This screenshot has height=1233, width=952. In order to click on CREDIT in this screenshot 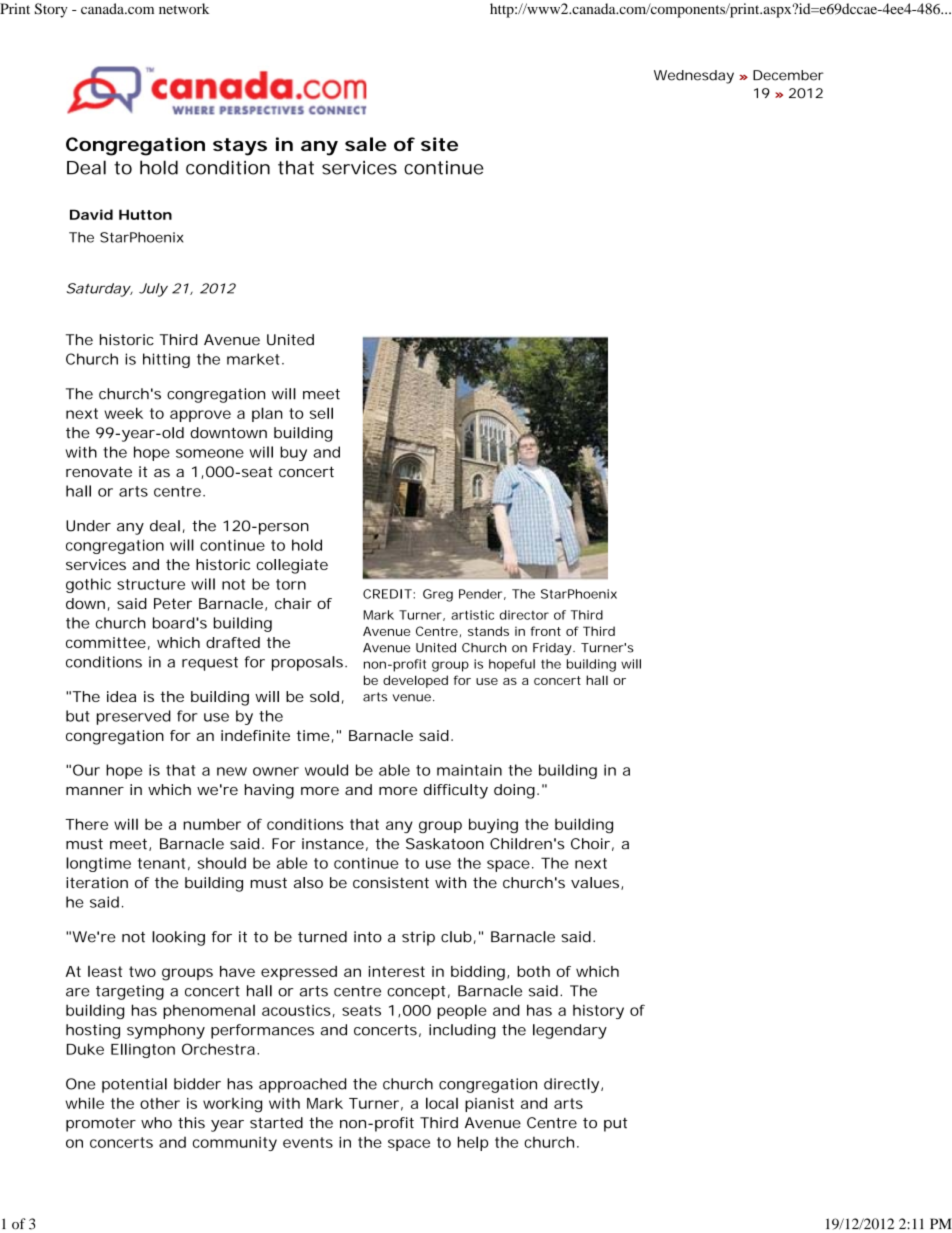, I will do `click(388, 594)`.
